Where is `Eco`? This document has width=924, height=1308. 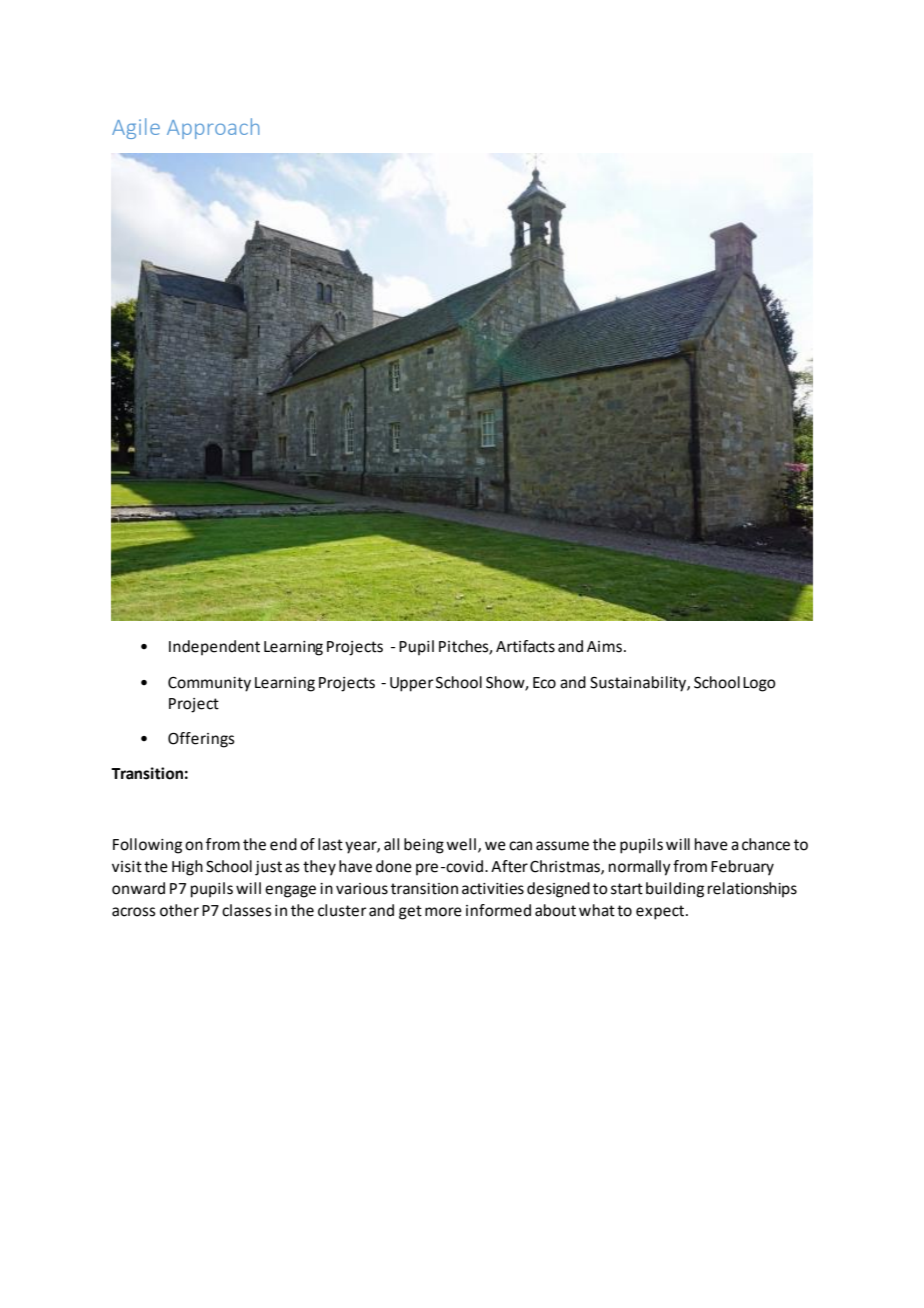 Eco is located at coordinates (544, 683).
